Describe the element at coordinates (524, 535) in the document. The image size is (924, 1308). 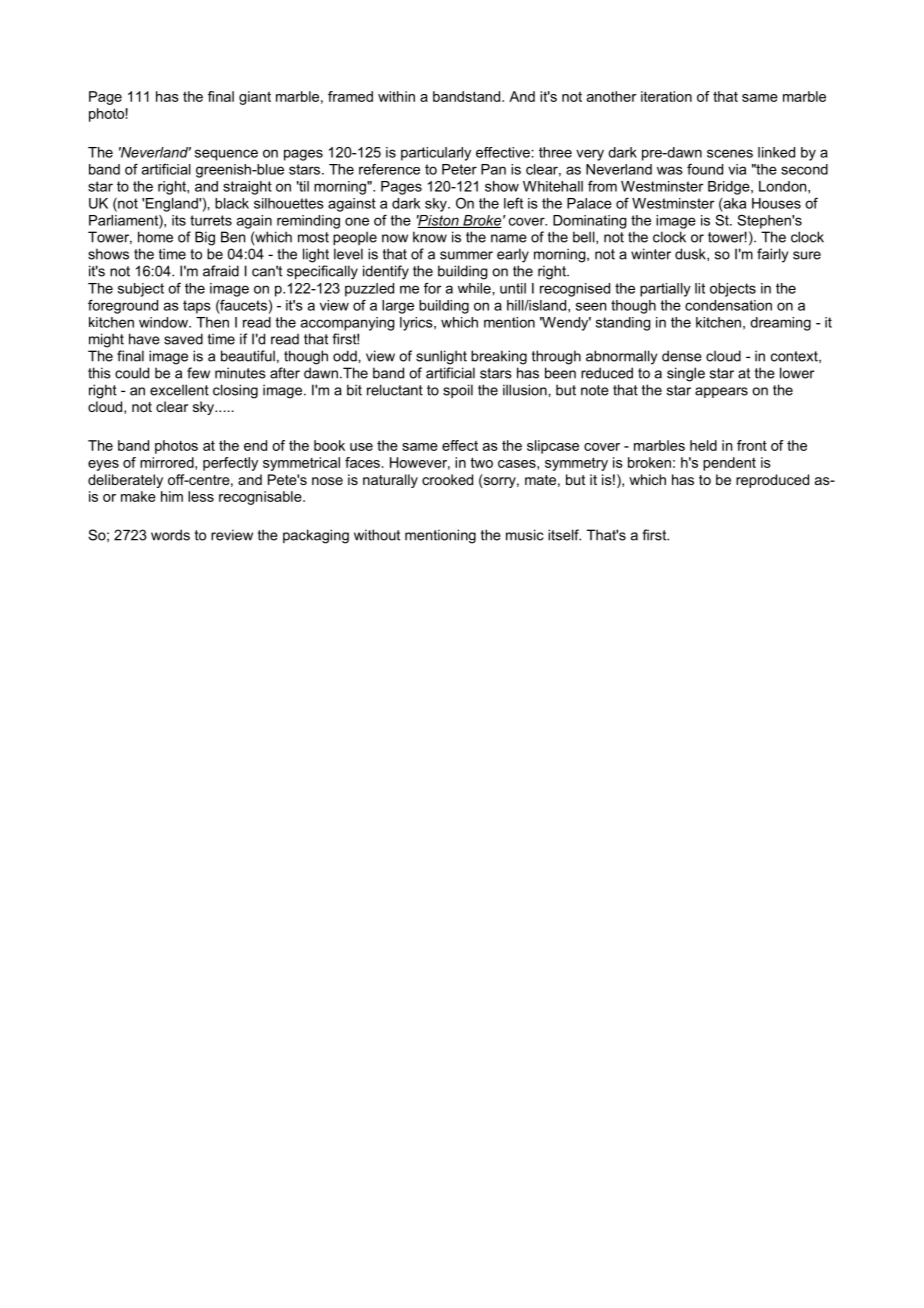
I see `music` at that location.
